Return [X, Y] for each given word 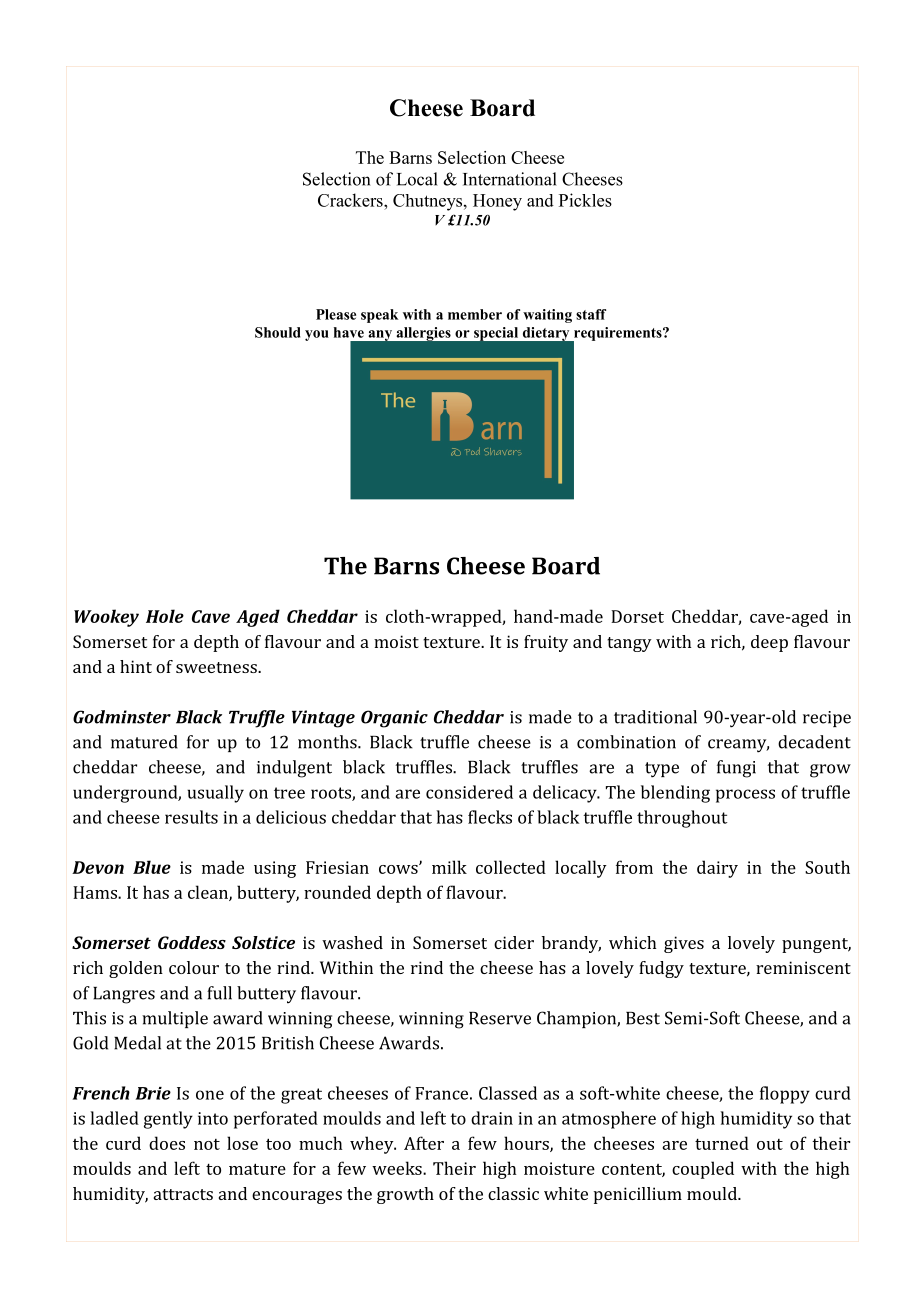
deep [769, 643]
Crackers [351, 200]
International [510, 179]
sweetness [217, 667]
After [424, 1143]
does [167, 1143]
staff [591, 314]
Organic [394, 719]
